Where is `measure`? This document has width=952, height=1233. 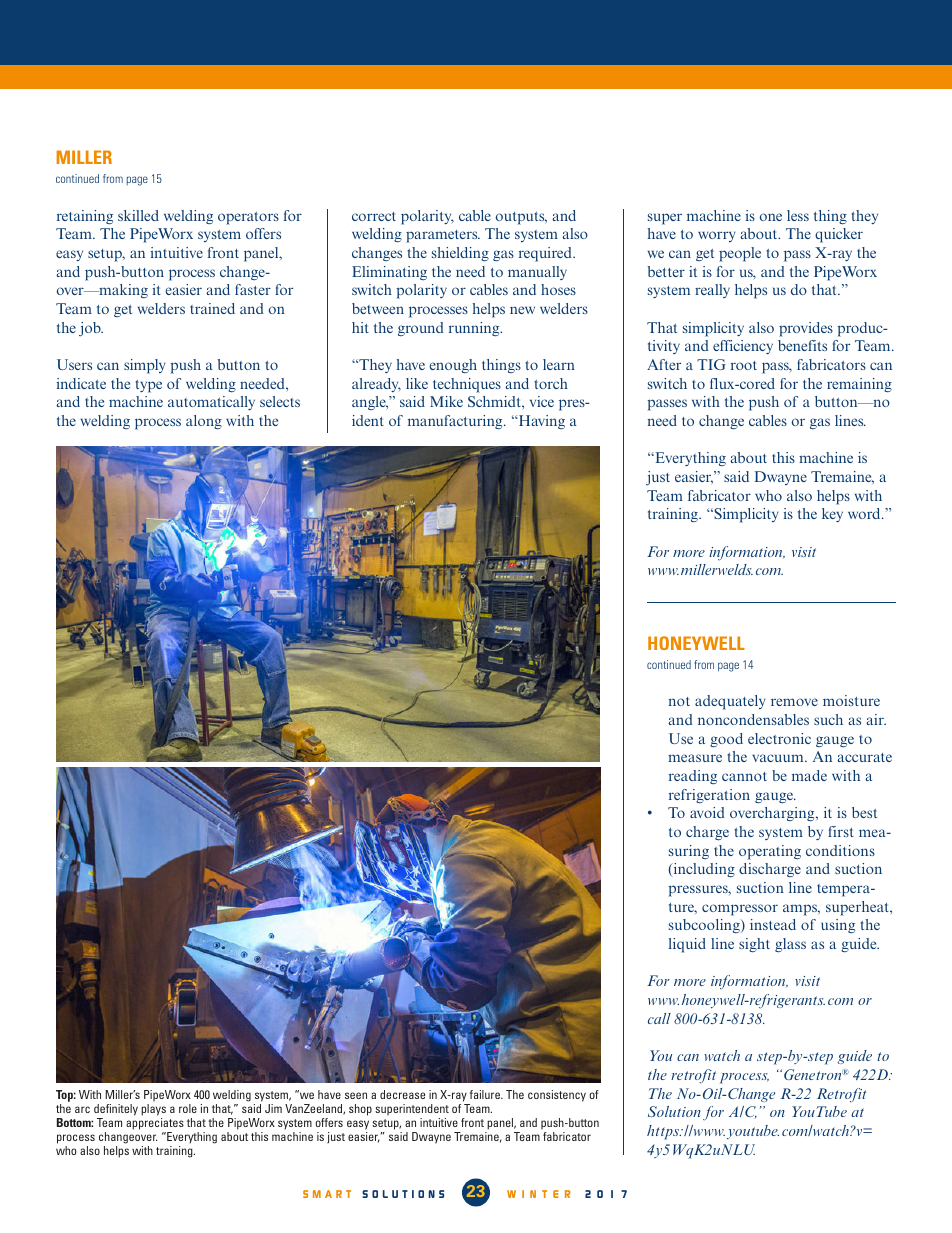 measure is located at coordinates (695, 758).
